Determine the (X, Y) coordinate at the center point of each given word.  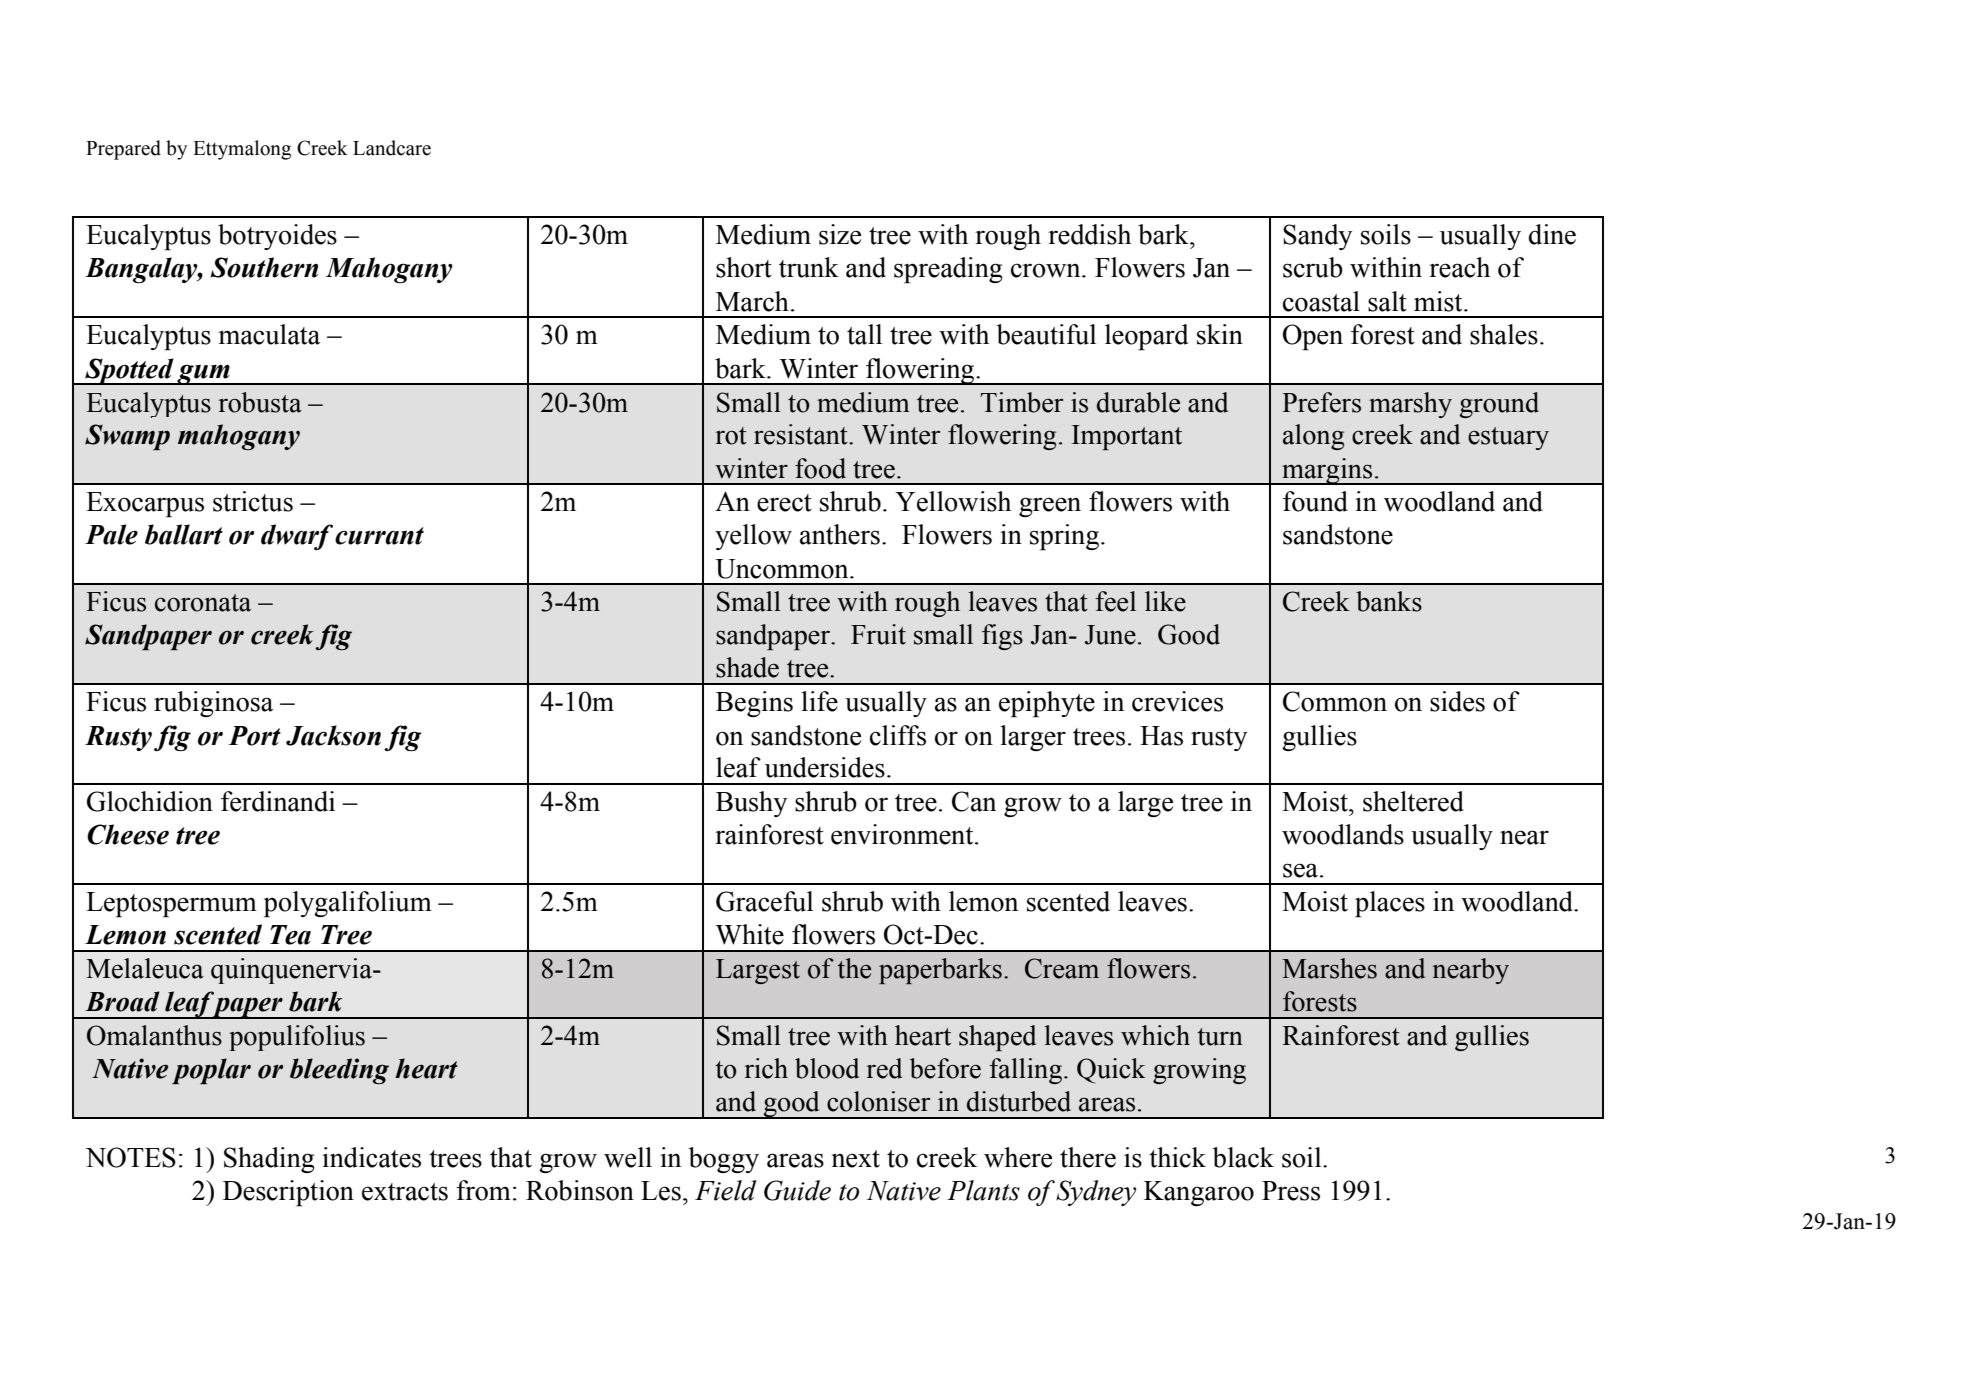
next (855, 1159)
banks (1389, 601)
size (840, 234)
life (819, 701)
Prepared (123, 150)
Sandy (1317, 237)
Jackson (333, 735)
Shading (269, 1160)
